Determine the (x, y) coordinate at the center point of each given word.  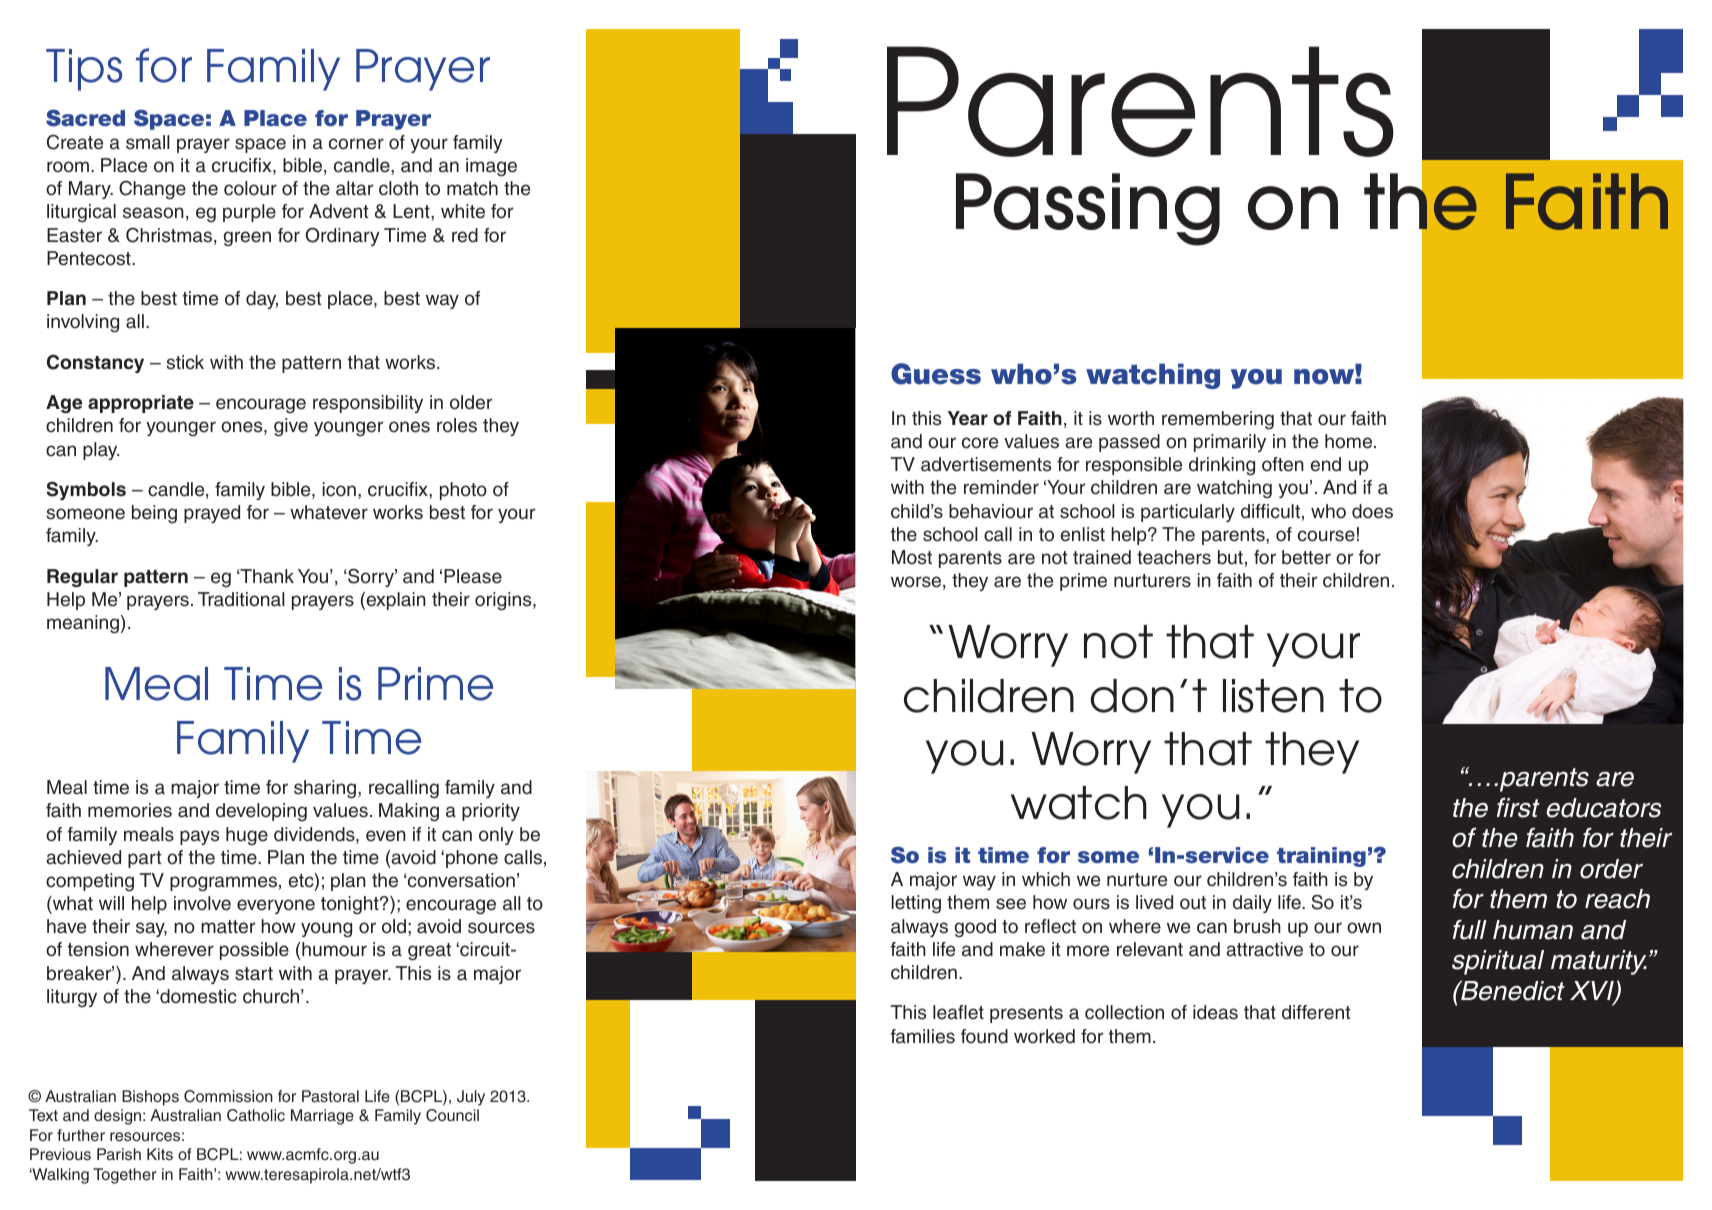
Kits (160, 1154)
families (922, 1036)
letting (916, 904)
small (148, 142)
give (291, 427)
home (1348, 441)
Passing (1088, 209)
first (1518, 808)
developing (261, 812)
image (491, 167)
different (1316, 1012)
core (980, 443)
